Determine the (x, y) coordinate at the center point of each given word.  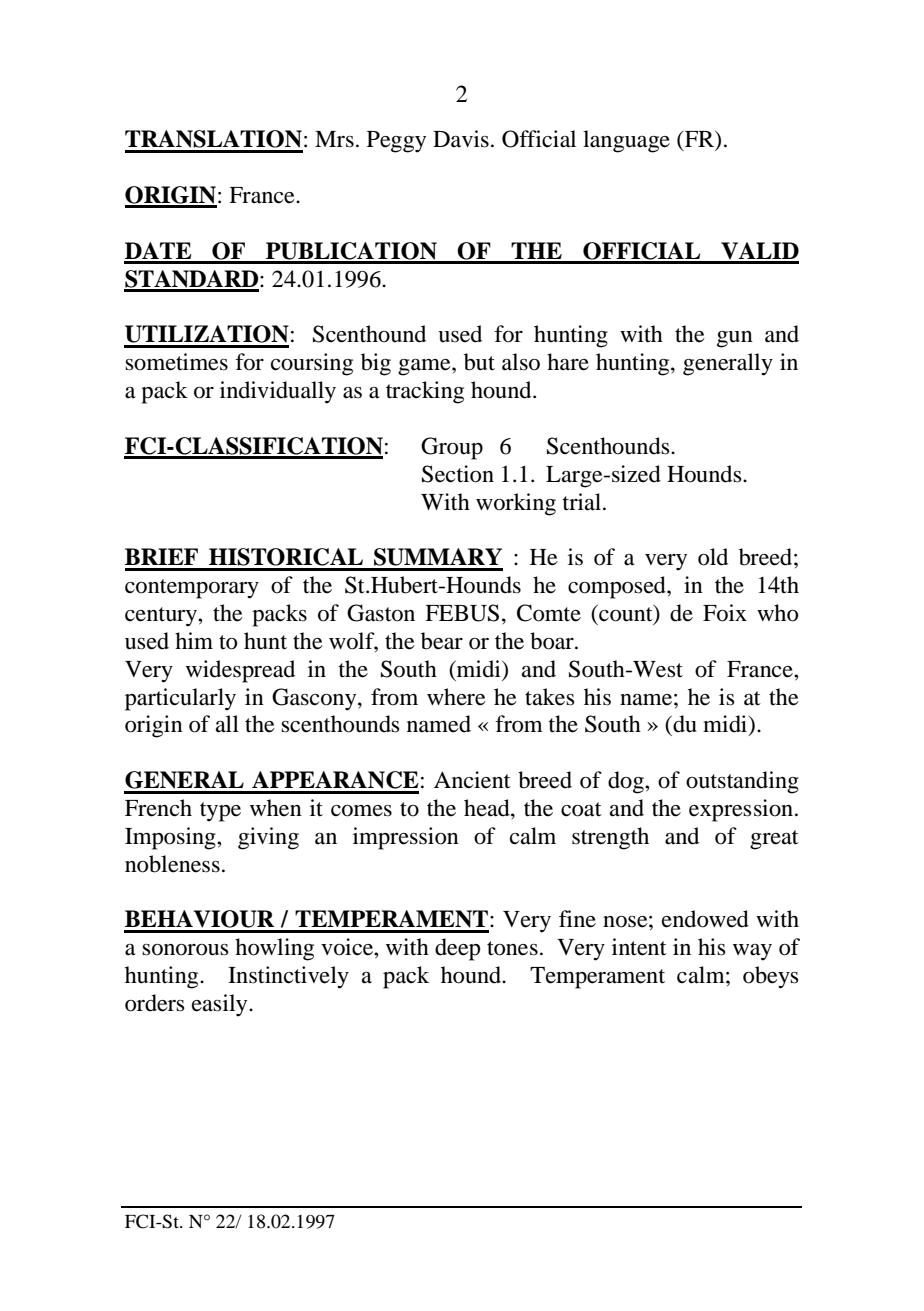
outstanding (742, 782)
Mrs (334, 139)
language (626, 141)
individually (278, 392)
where (456, 697)
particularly (180, 699)
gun (735, 339)
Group (452, 448)
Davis (461, 139)
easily (221, 1005)
